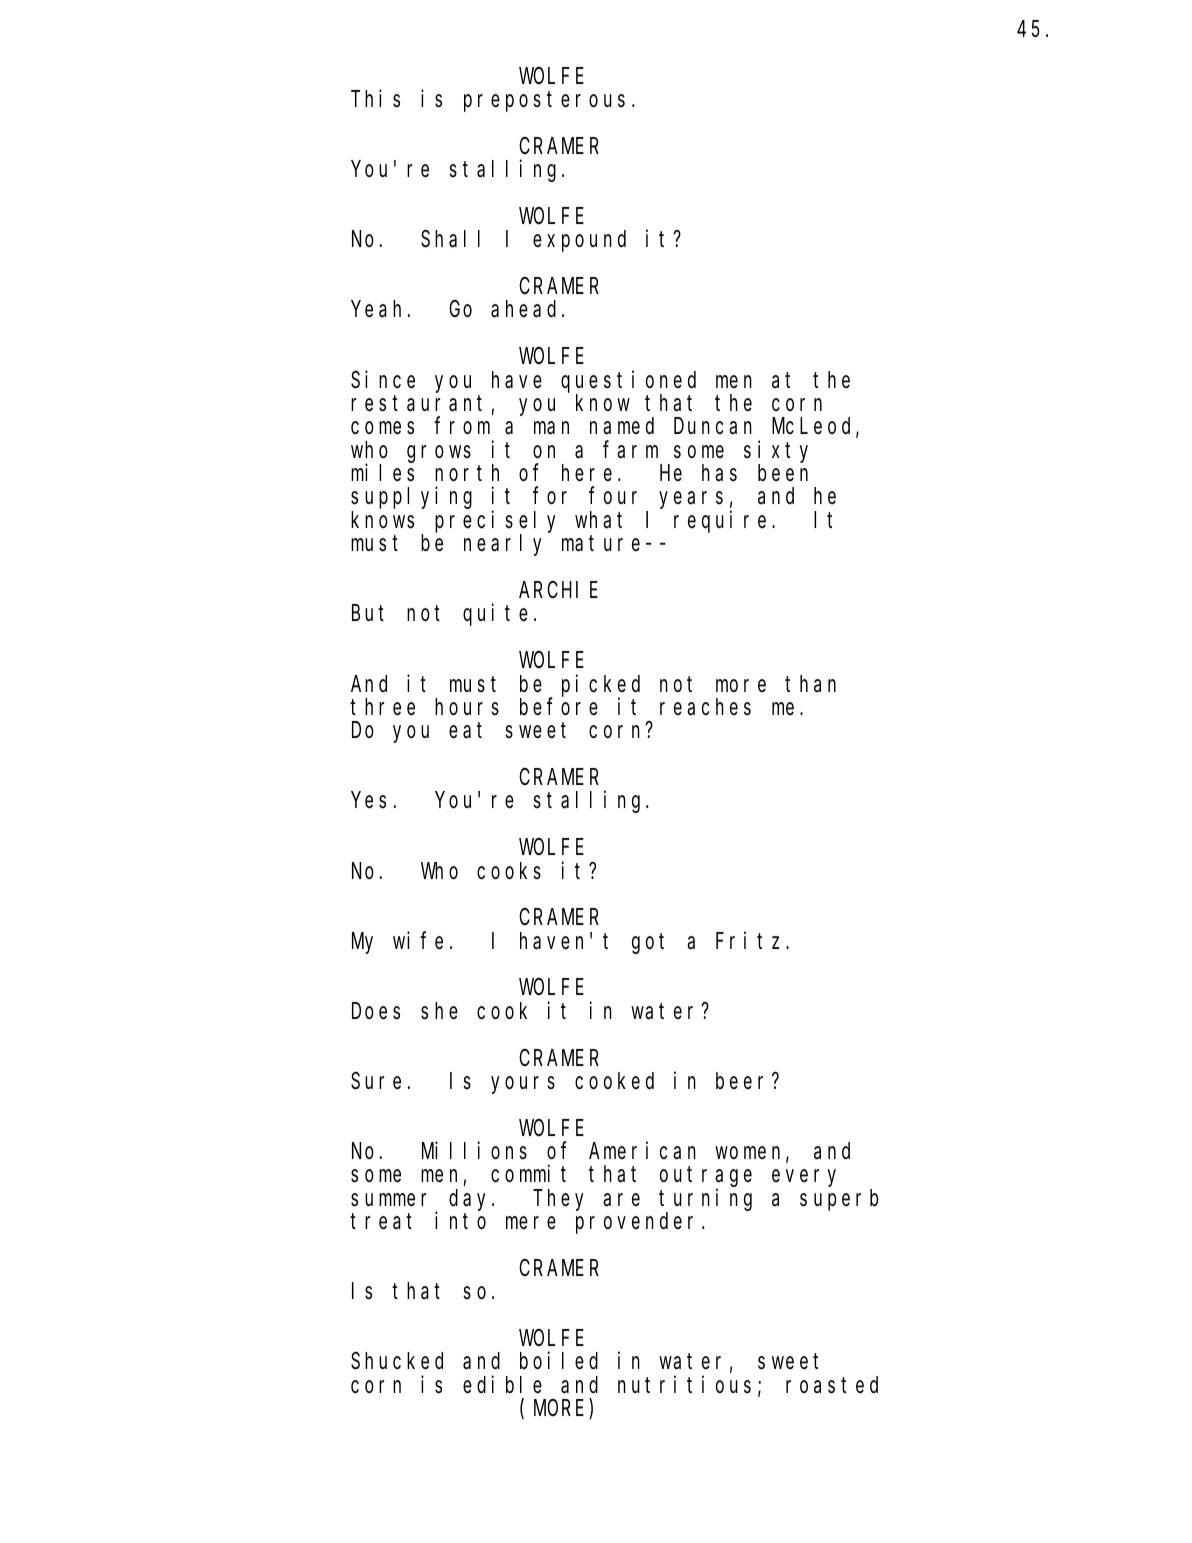 This screenshot has width=1192, height=1543. I want to click on boiled, so click(559, 1361).
